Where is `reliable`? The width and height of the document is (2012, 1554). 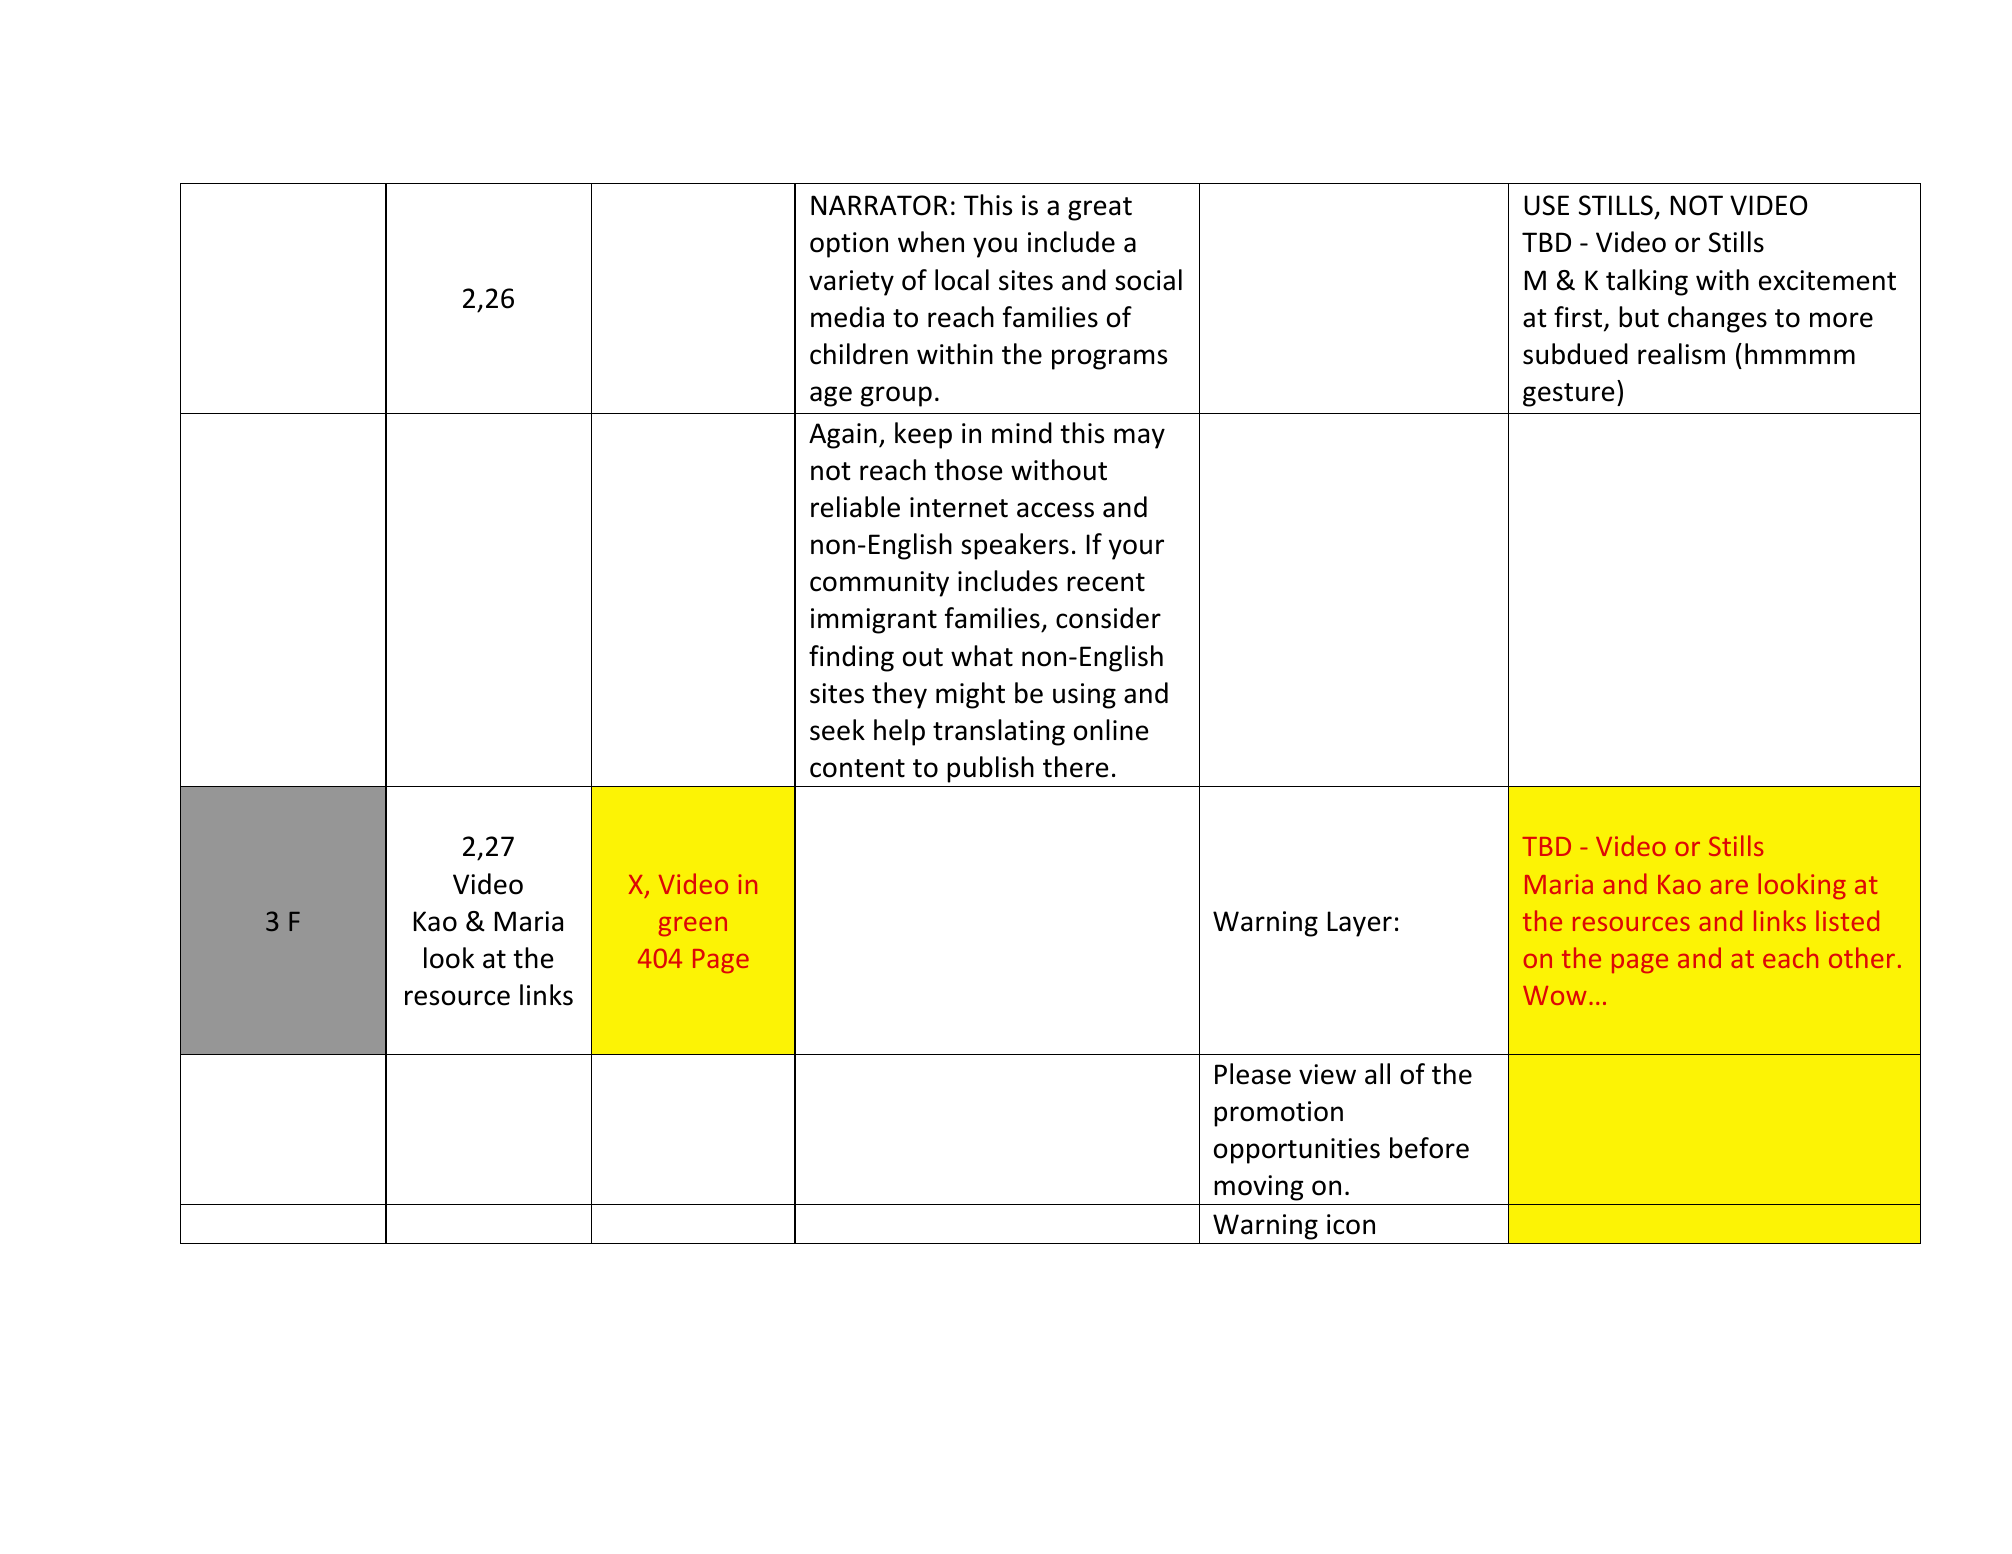
reliable is located at coordinates (855, 507).
